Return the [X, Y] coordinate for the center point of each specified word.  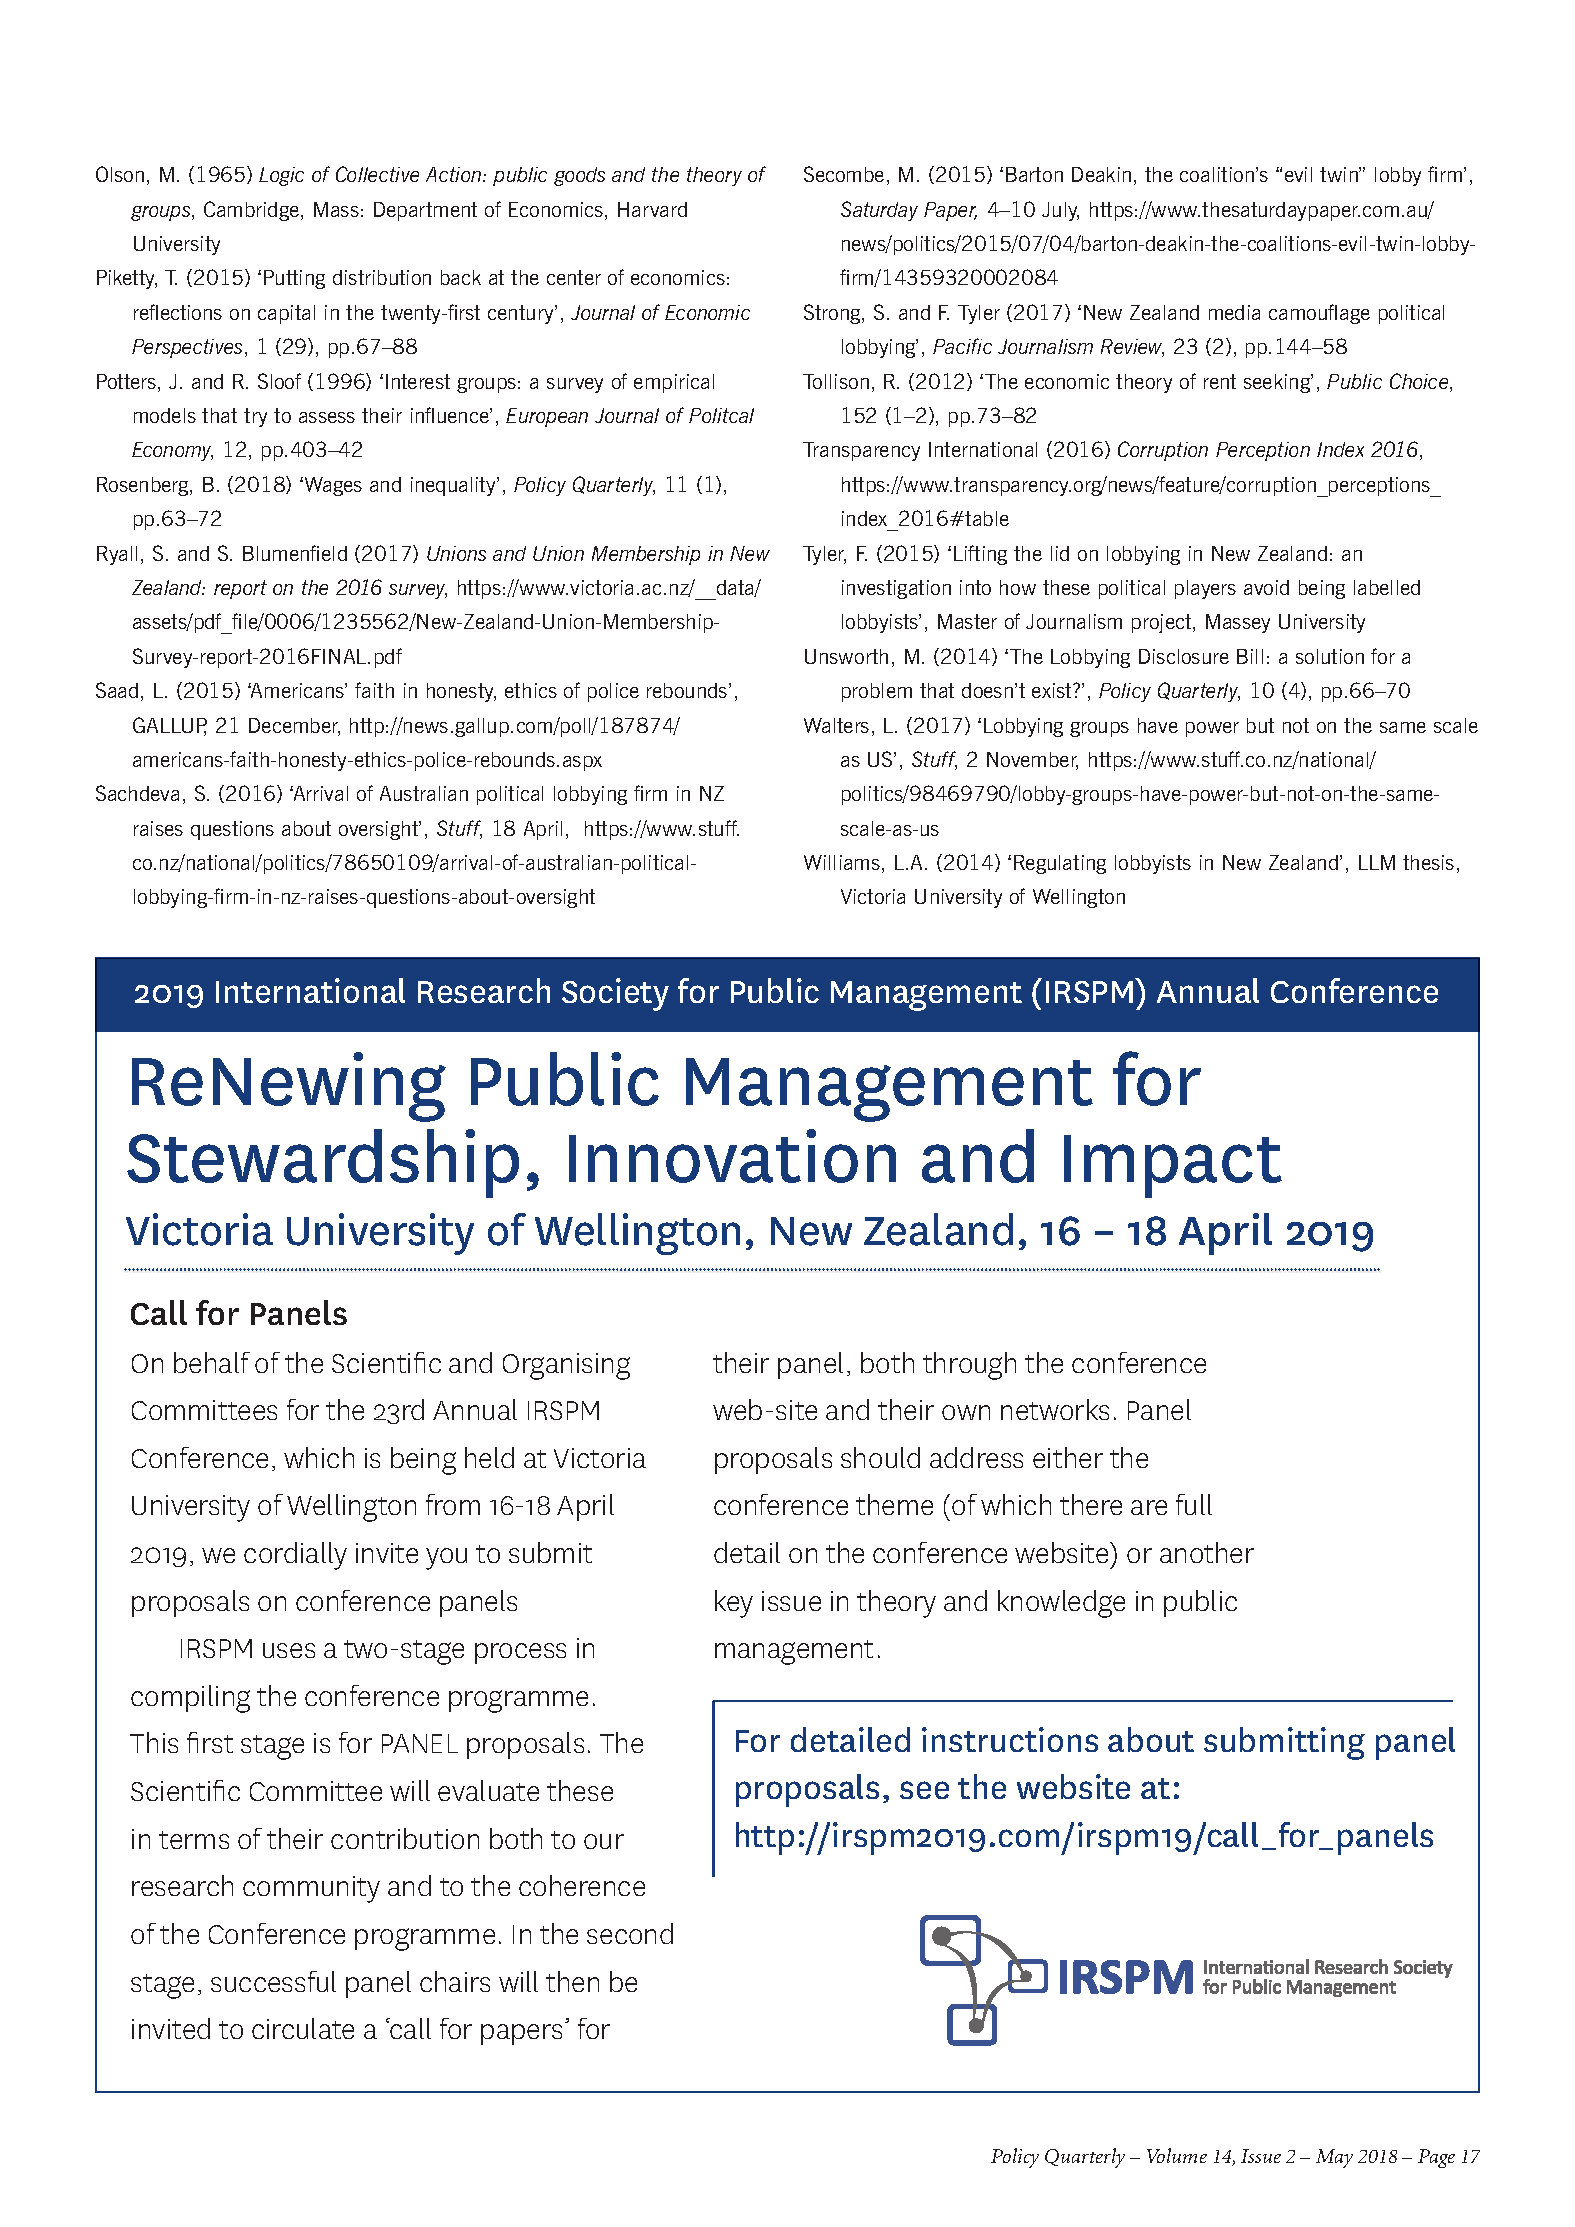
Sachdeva [137, 793]
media [1234, 312]
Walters [836, 725]
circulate [303, 2028]
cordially [295, 1556]
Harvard [652, 209]
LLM [1377, 862]
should [880, 1457]
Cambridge [253, 211]
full [1194, 1504]
